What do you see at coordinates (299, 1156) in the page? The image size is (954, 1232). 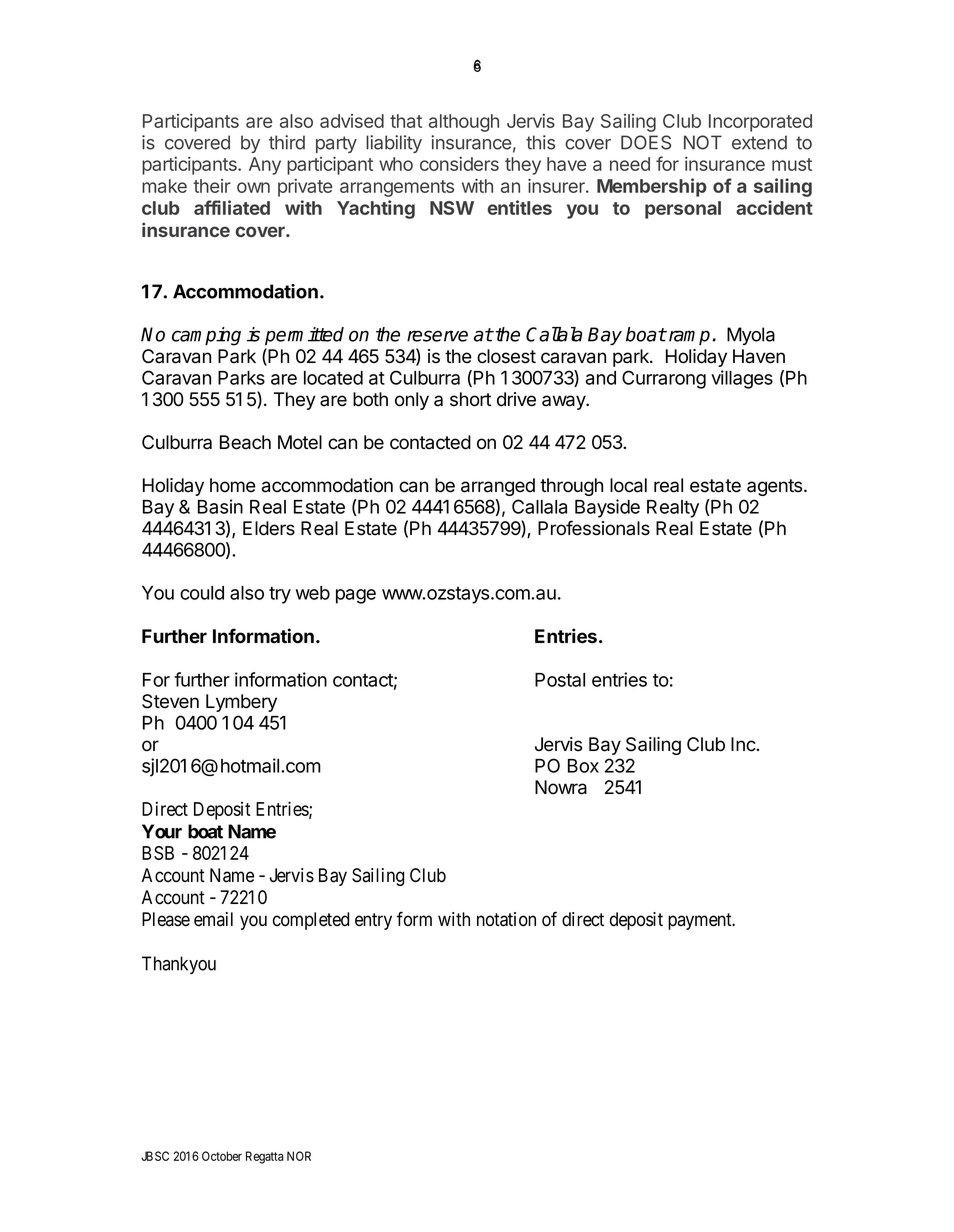 I see `NOR` at bounding box center [299, 1156].
